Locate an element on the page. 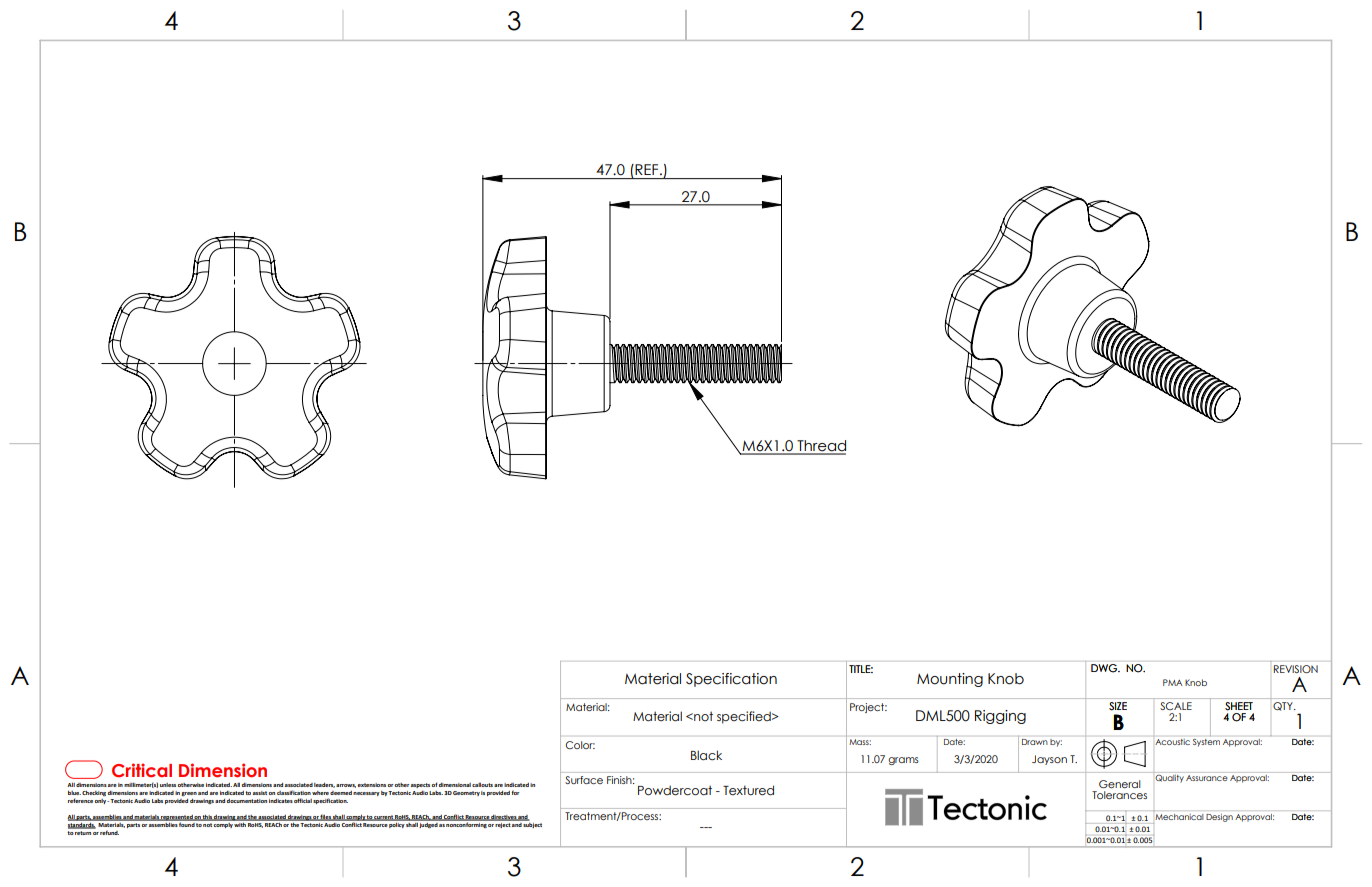 Image resolution: width=1372 pixels, height=887 pixels. refund is located at coordinates (109, 832).
